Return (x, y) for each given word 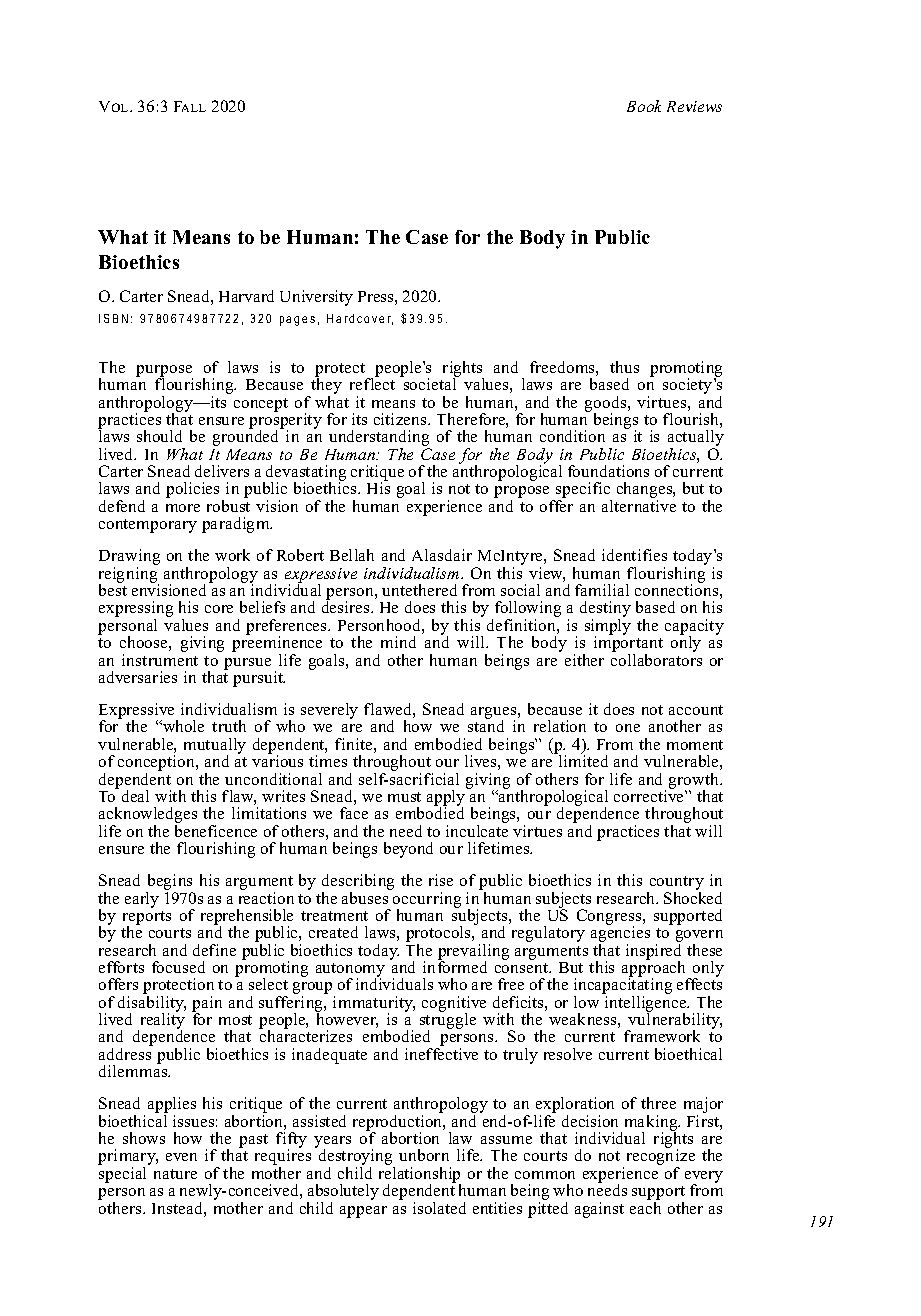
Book (644, 106)
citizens (401, 419)
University (316, 298)
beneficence (216, 831)
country (675, 884)
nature (175, 1174)
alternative (639, 506)
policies (192, 490)
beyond (408, 850)
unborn (424, 1155)
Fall (190, 106)
